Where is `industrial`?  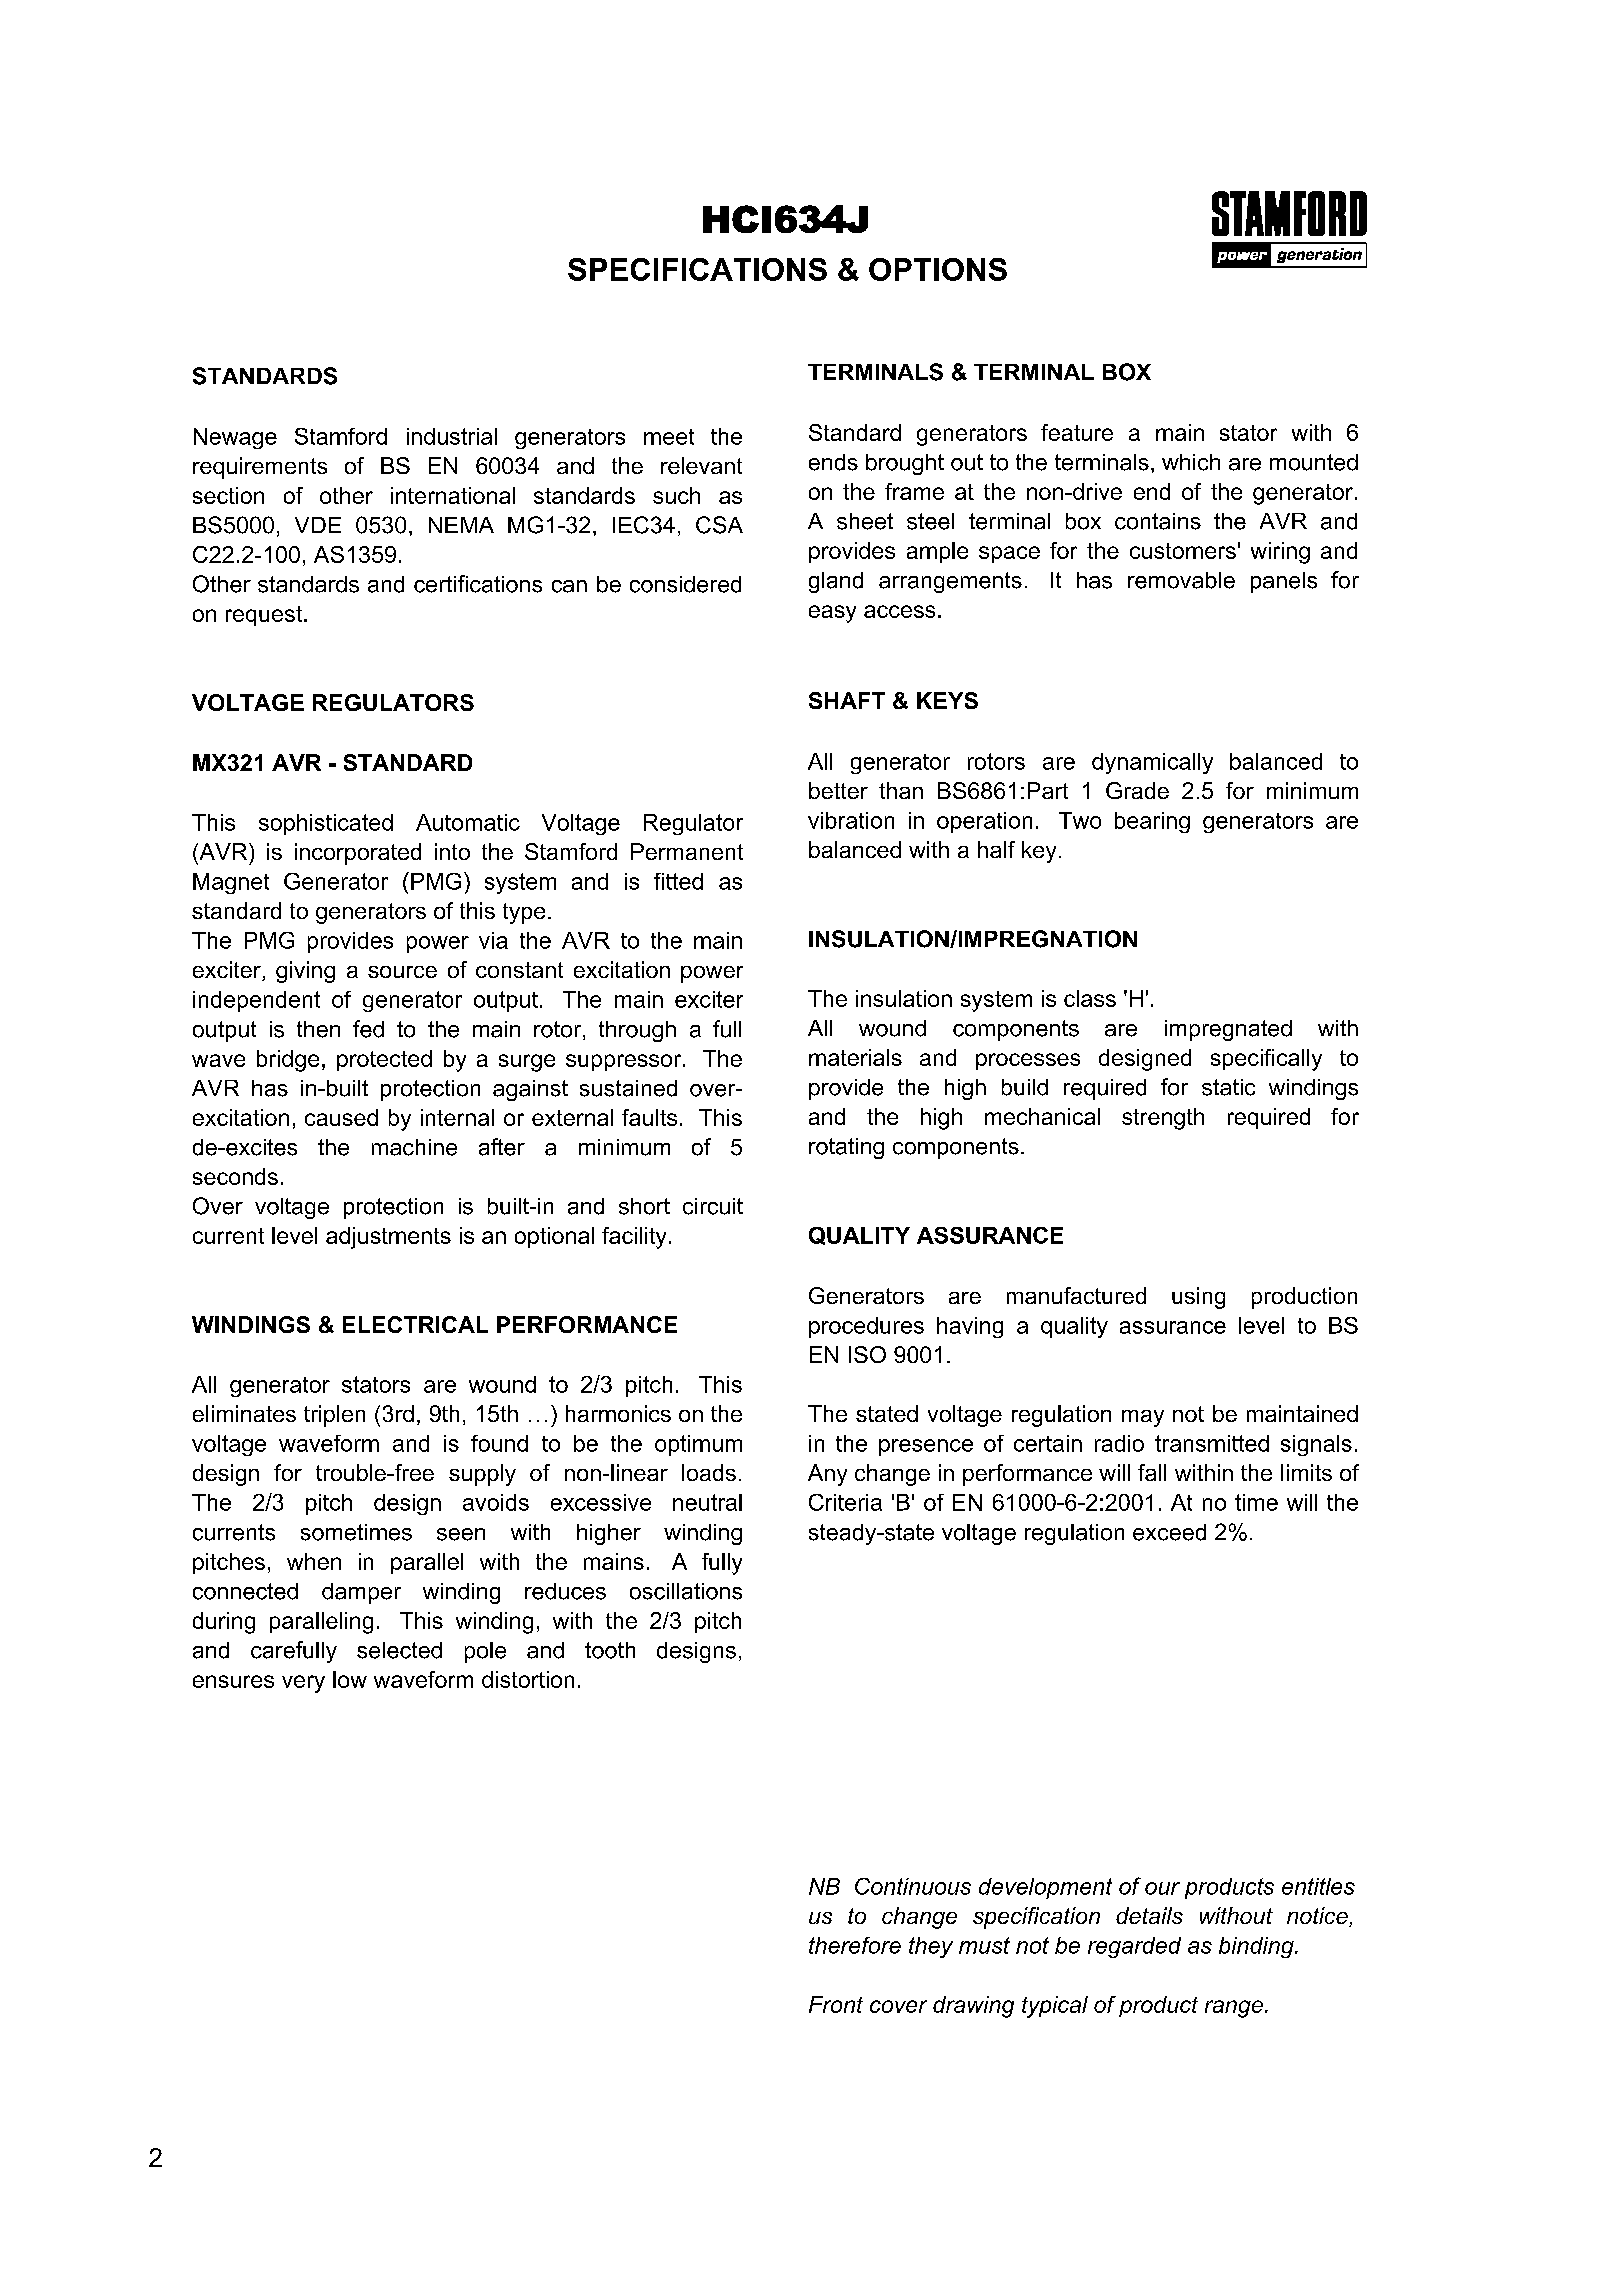
industrial is located at coordinates (452, 436).
